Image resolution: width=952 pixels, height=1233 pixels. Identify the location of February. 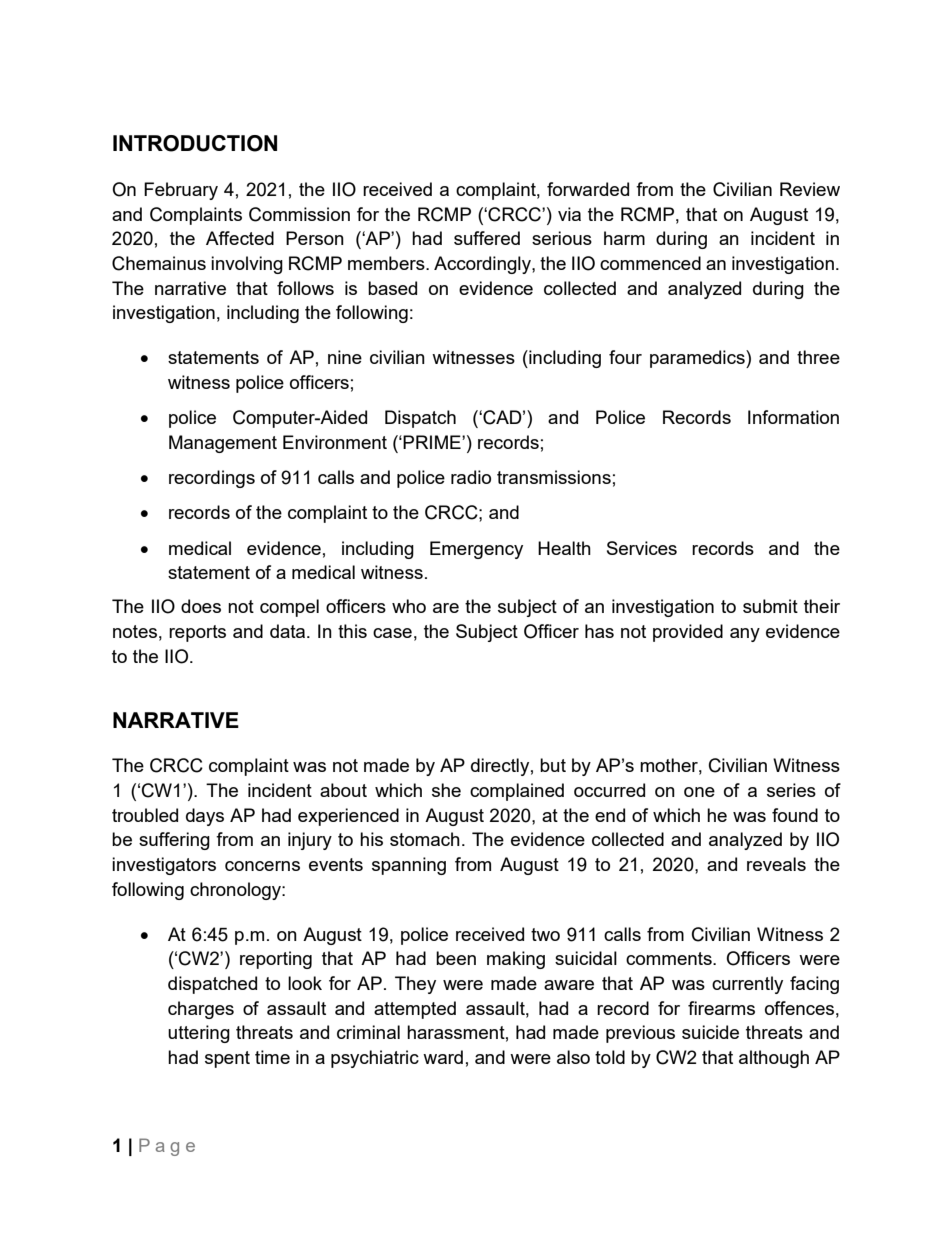
(181, 191).
